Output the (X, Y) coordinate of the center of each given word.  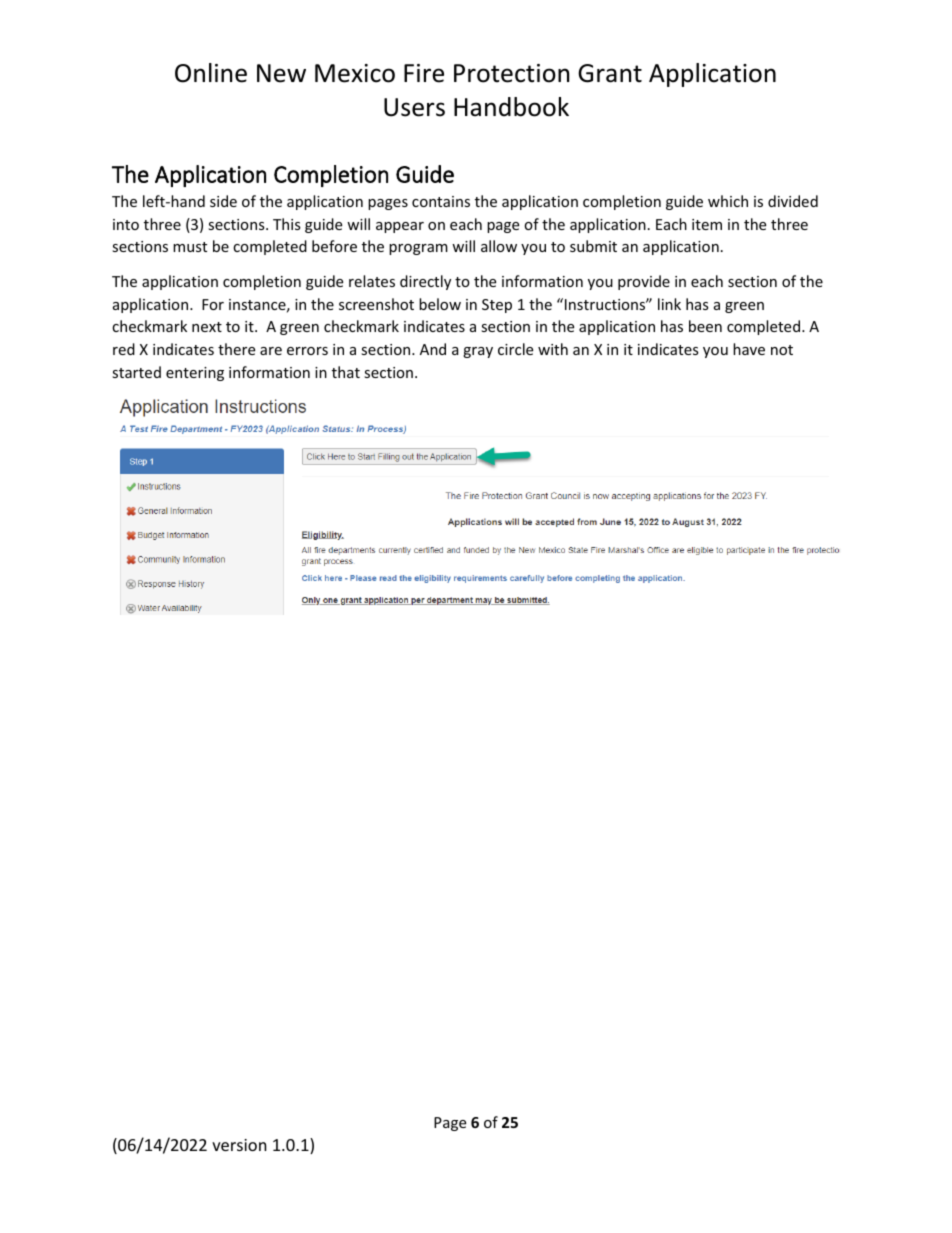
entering (195, 374)
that (346, 372)
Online (211, 73)
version (239, 1145)
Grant (610, 73)
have (749, 349)
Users (414, 107)
